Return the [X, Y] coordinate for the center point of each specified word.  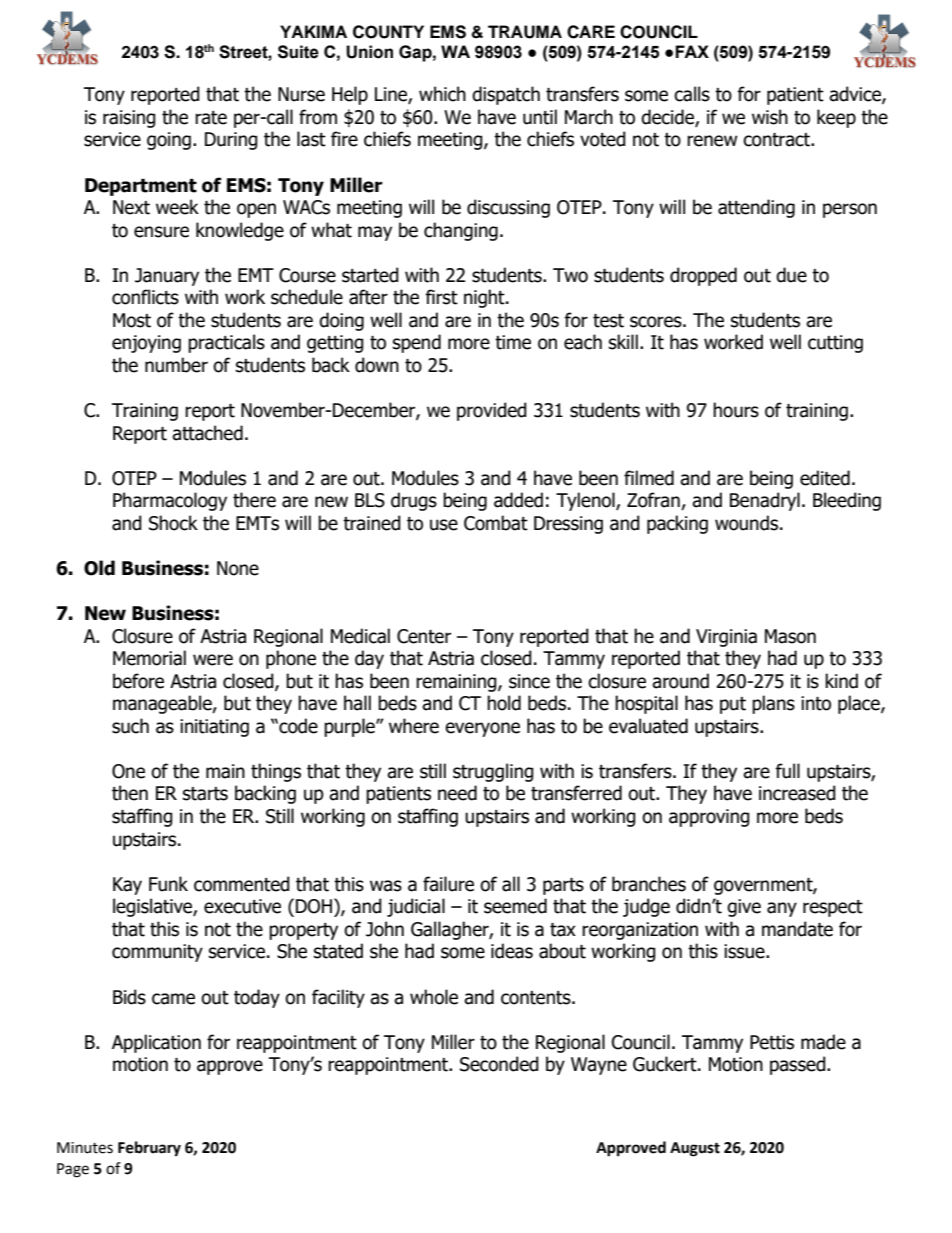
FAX [692, 51]
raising [129, 119]
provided [492, 411]
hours [736, 410]
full [787, 771]
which [442, 94]
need [457, 793]
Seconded [499, 1064]
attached [207, 433]
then [130, 793]
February [149, 1149]
